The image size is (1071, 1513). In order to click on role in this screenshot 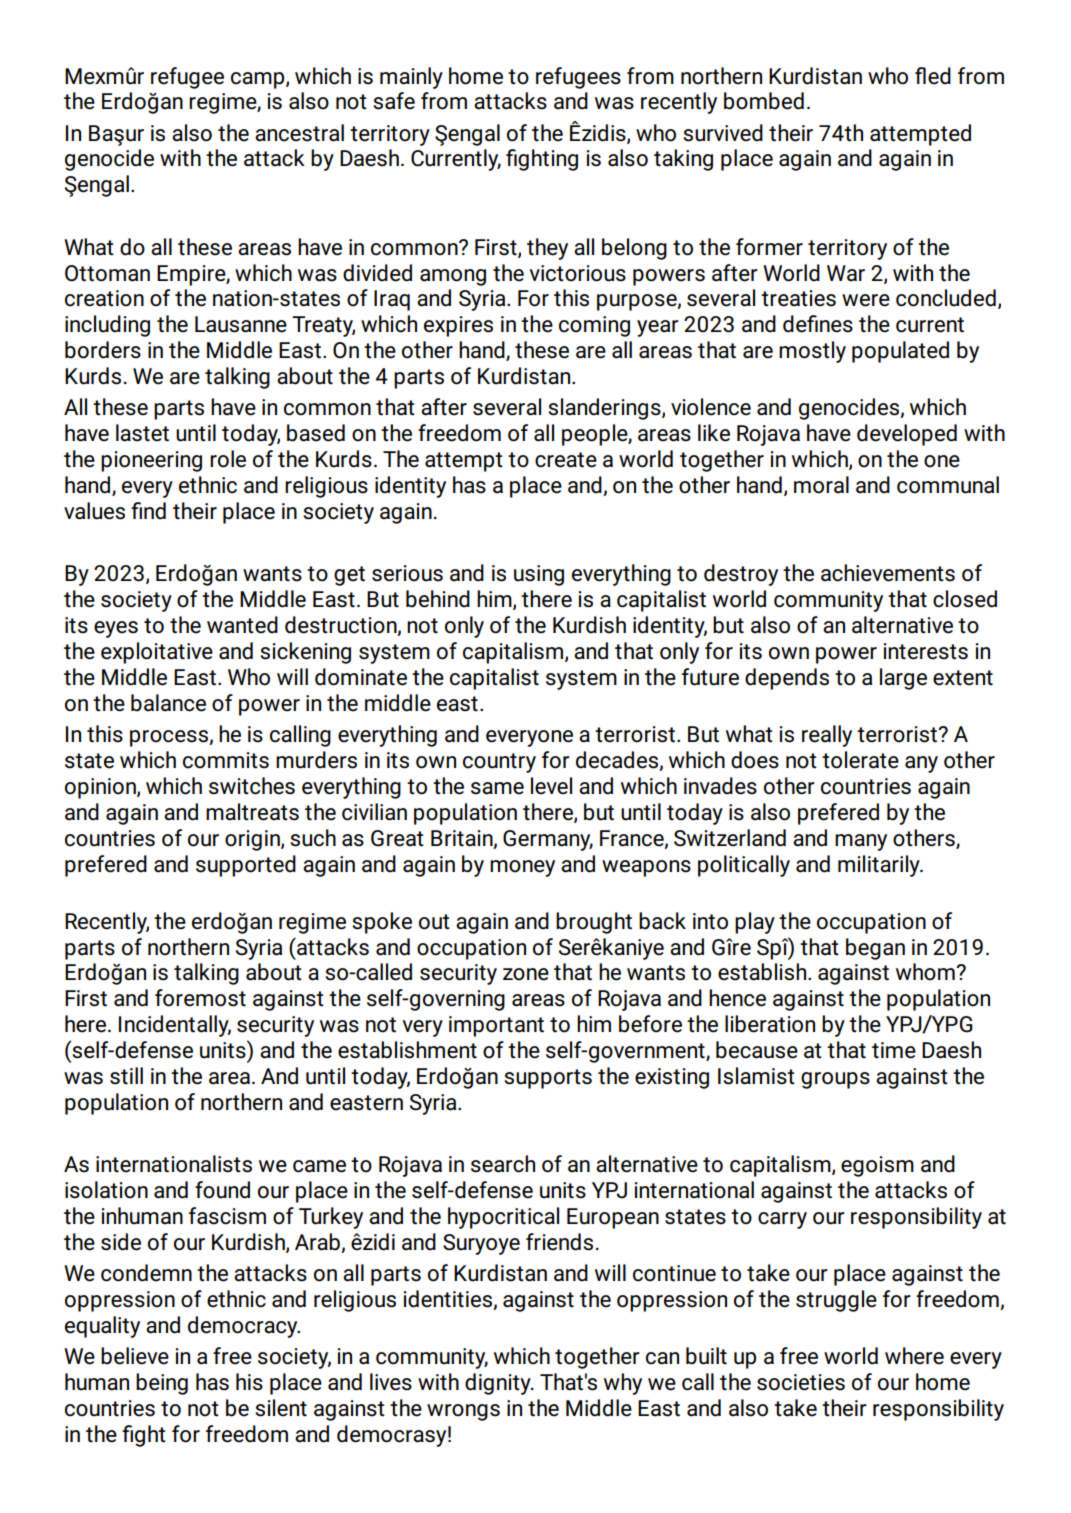, I will do `click(228, 459)`.
